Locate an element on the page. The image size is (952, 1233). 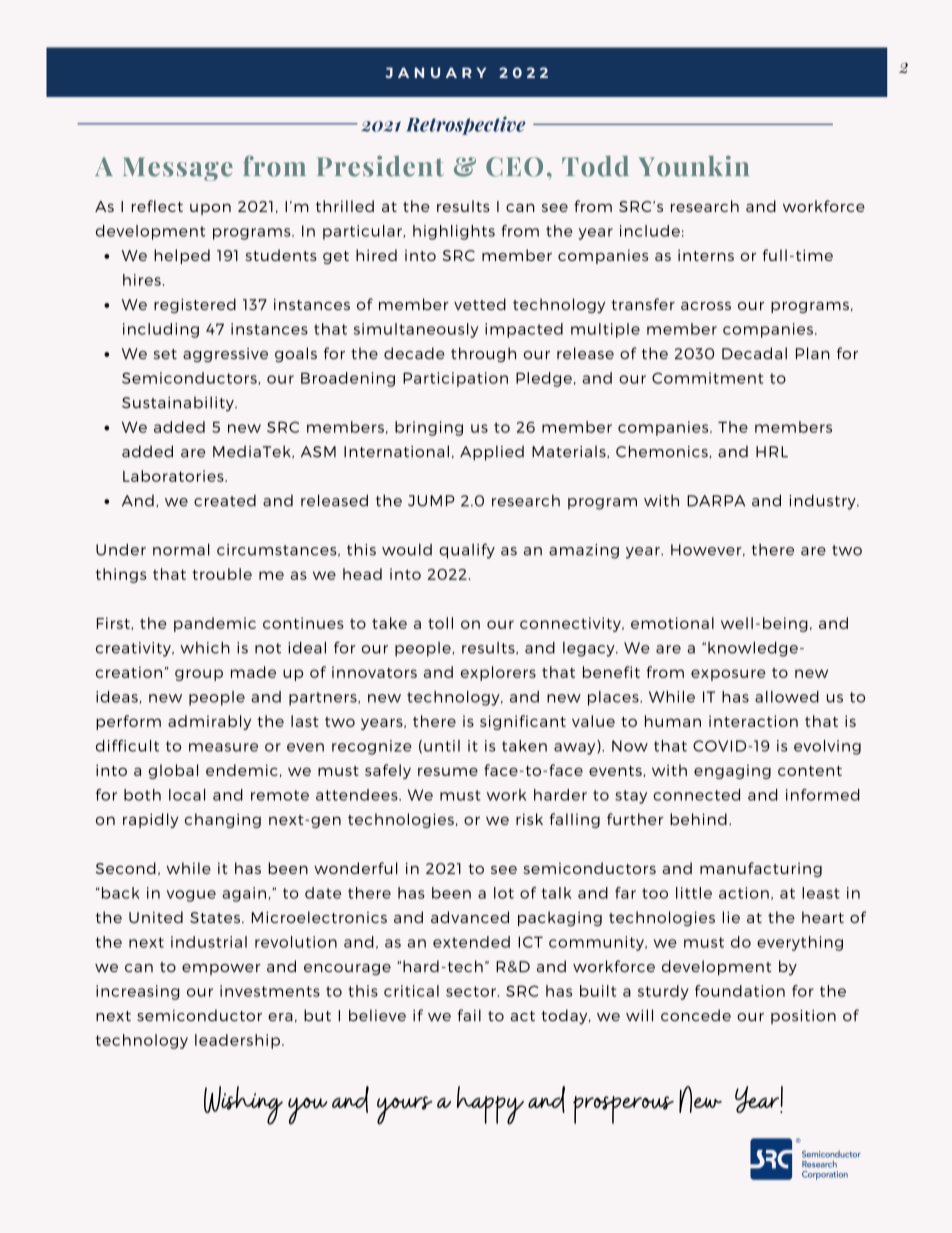
manufacturing is located at coordinates (761, 869).
